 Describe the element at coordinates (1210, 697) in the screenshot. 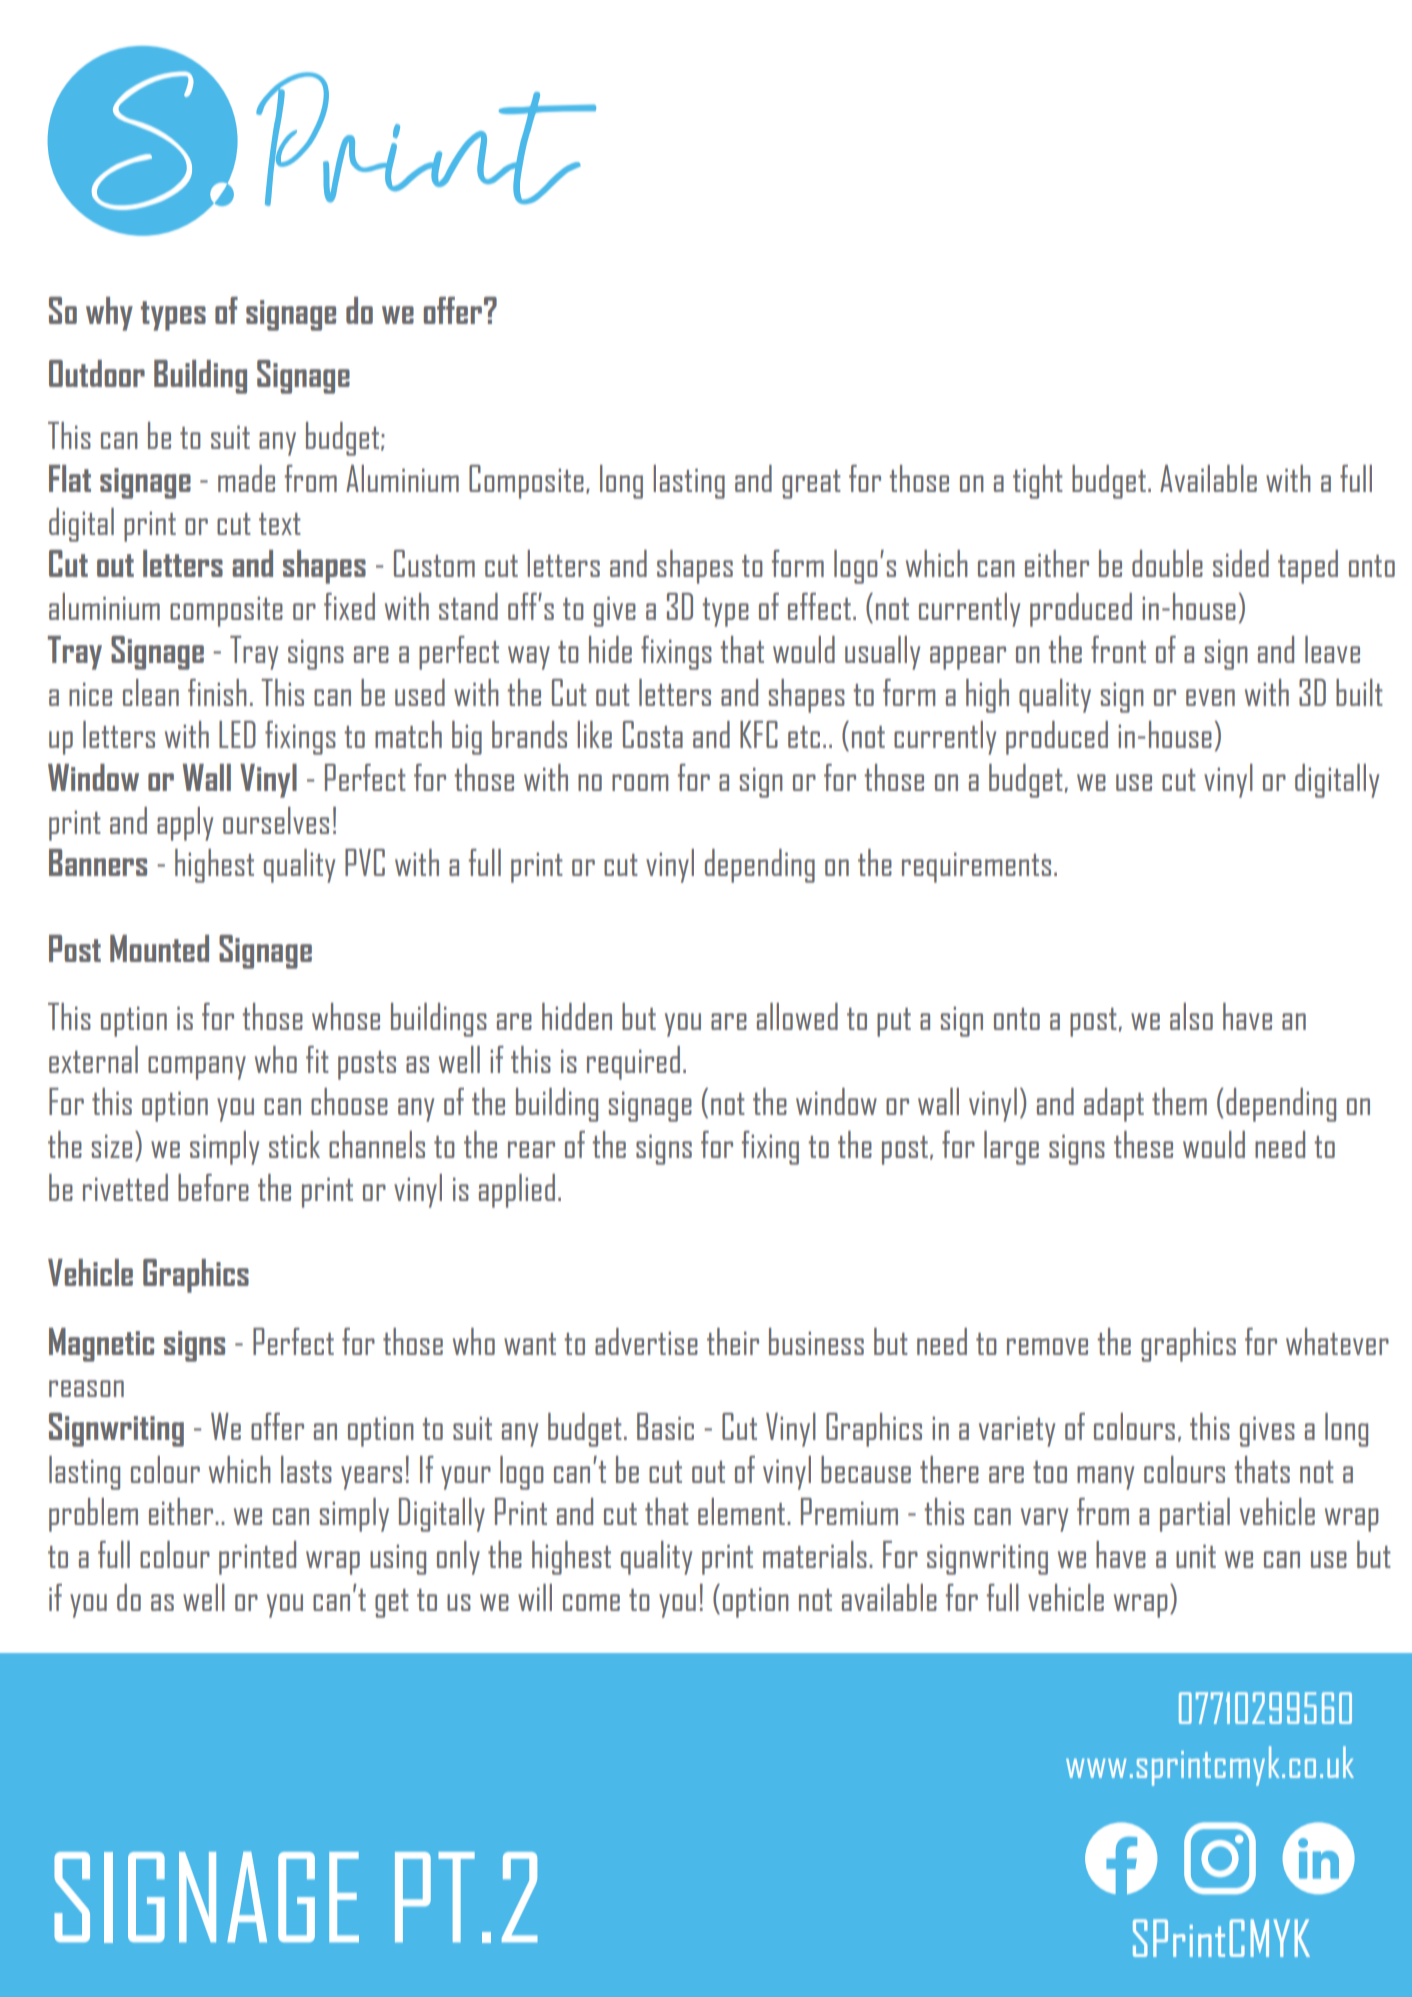

I see `even` at that location.
